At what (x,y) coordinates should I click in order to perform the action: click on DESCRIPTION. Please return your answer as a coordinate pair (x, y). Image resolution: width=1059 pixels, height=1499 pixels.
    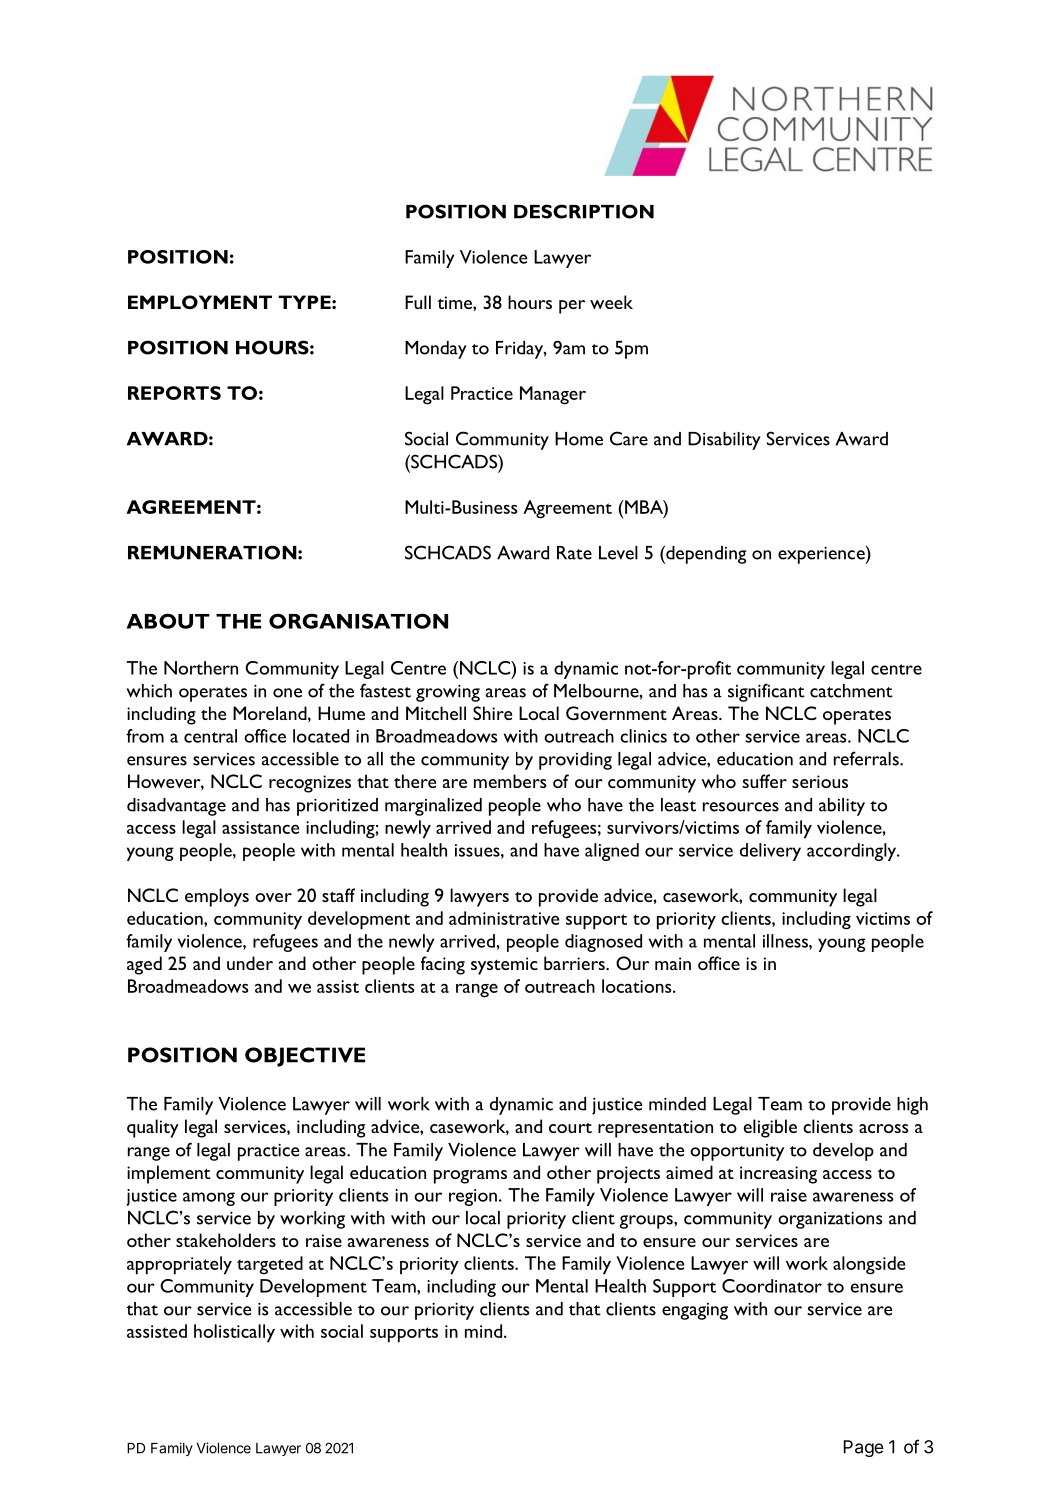
    Looking at the image, I should click on (584, 211).
